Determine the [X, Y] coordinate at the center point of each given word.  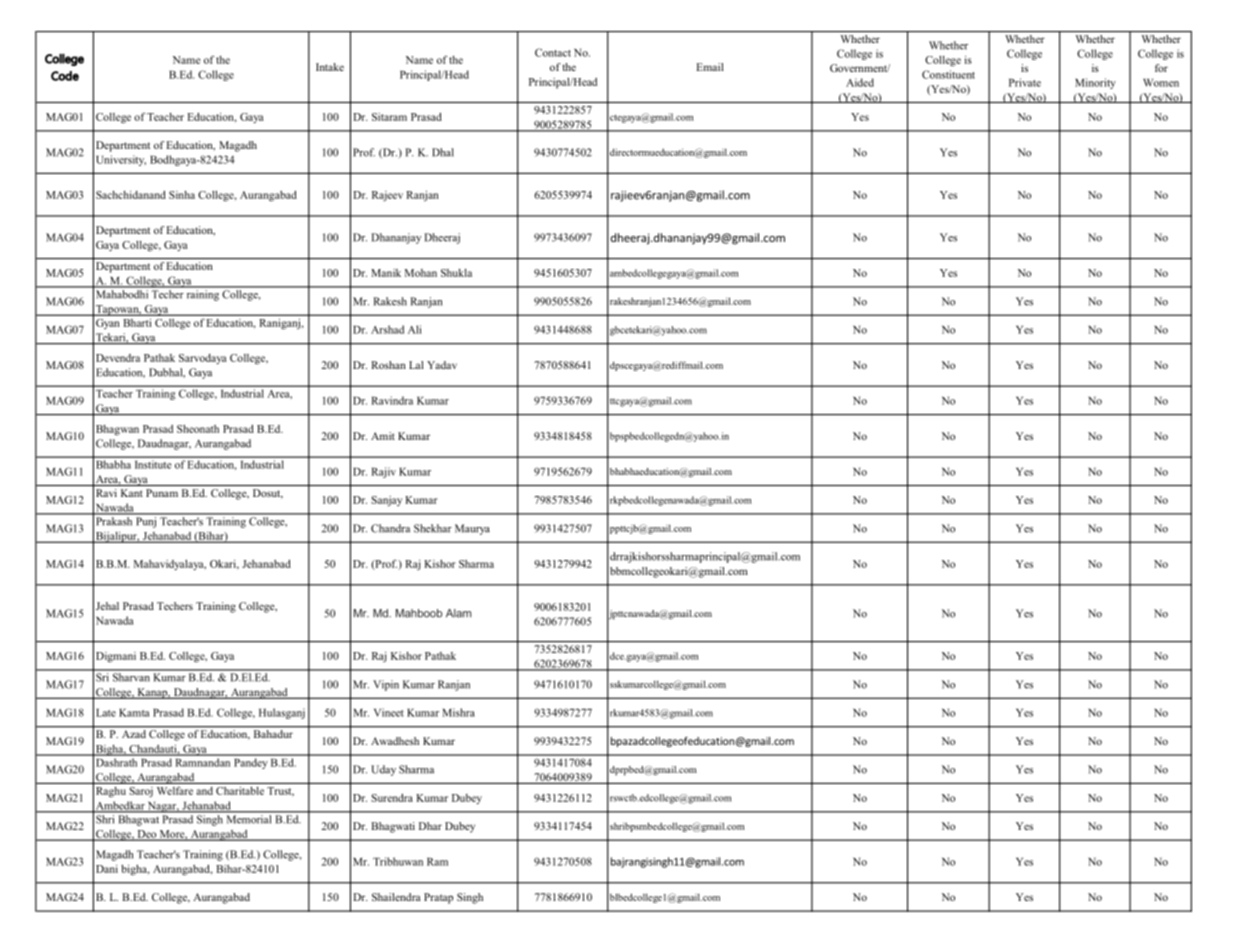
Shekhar [433, 528]
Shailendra [396, 897]
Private [1025, 82]
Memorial [249, 819]
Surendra [392, 798]
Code [65, 76]
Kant [132, 493]
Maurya [472, 529]
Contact [553, 52]
